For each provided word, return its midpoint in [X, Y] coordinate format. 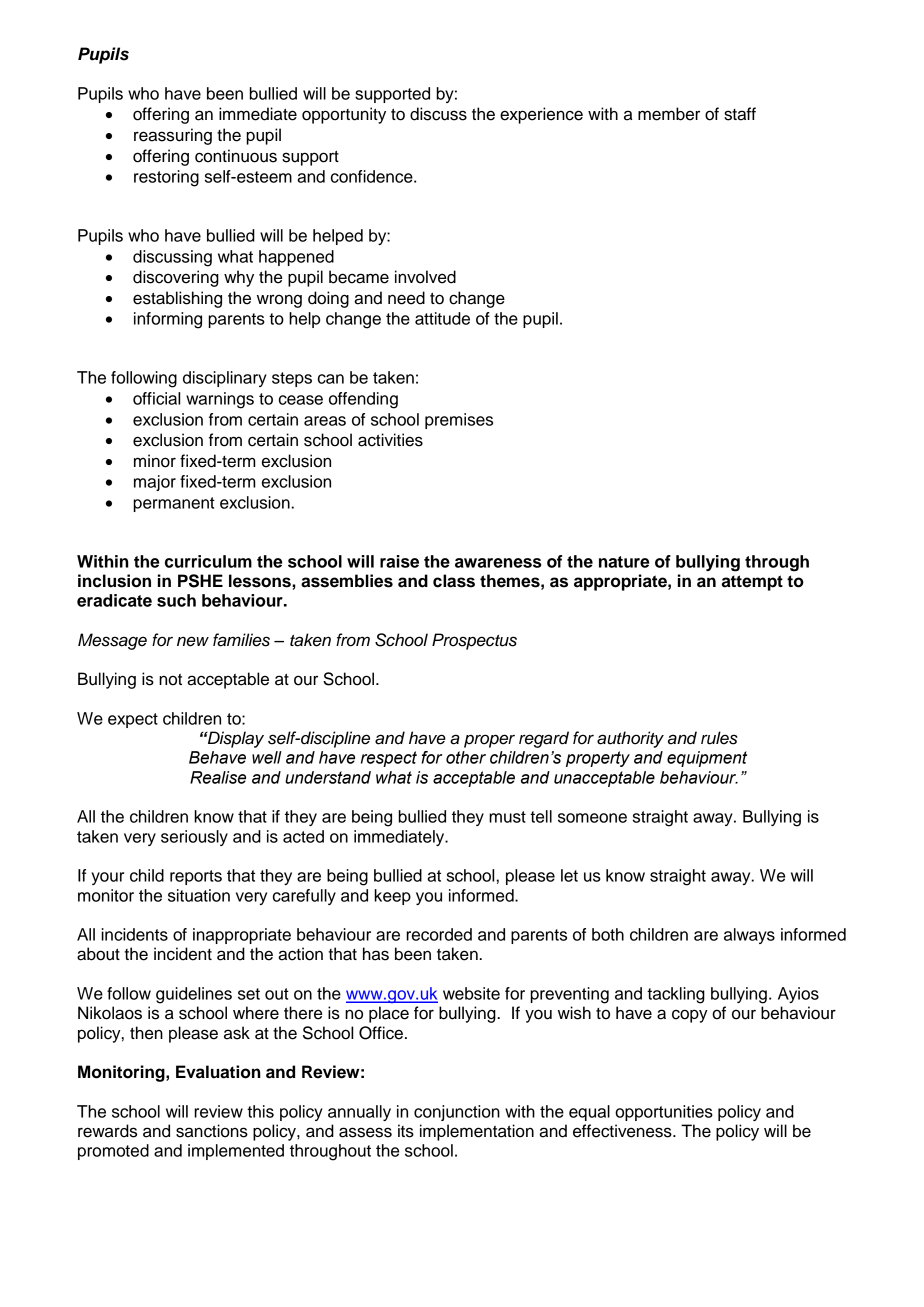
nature [624, 562]
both [608, 934]
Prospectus [474, 641]
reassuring [173, 136]
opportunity [344, 115]
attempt [752, 583]
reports [196, 877]
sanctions [212, 1131]
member [669, 114]
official [156, 398]
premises [459, 421]
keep [392, 897]
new [193, 641]
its [406, 1131]
